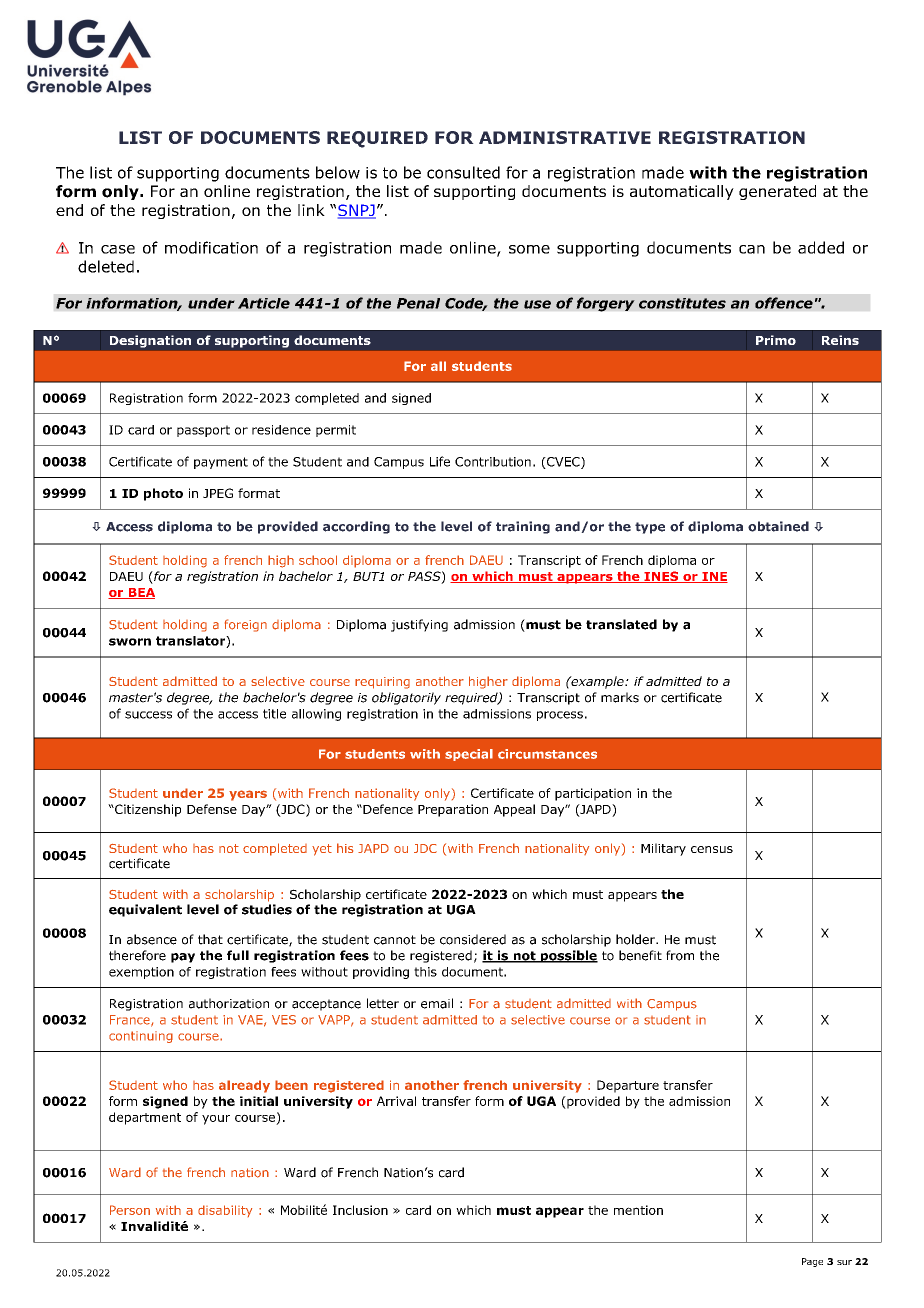  What do you see at coordinates (69, 210) in the page?
I see `end` at bounding box center [69, 210].
